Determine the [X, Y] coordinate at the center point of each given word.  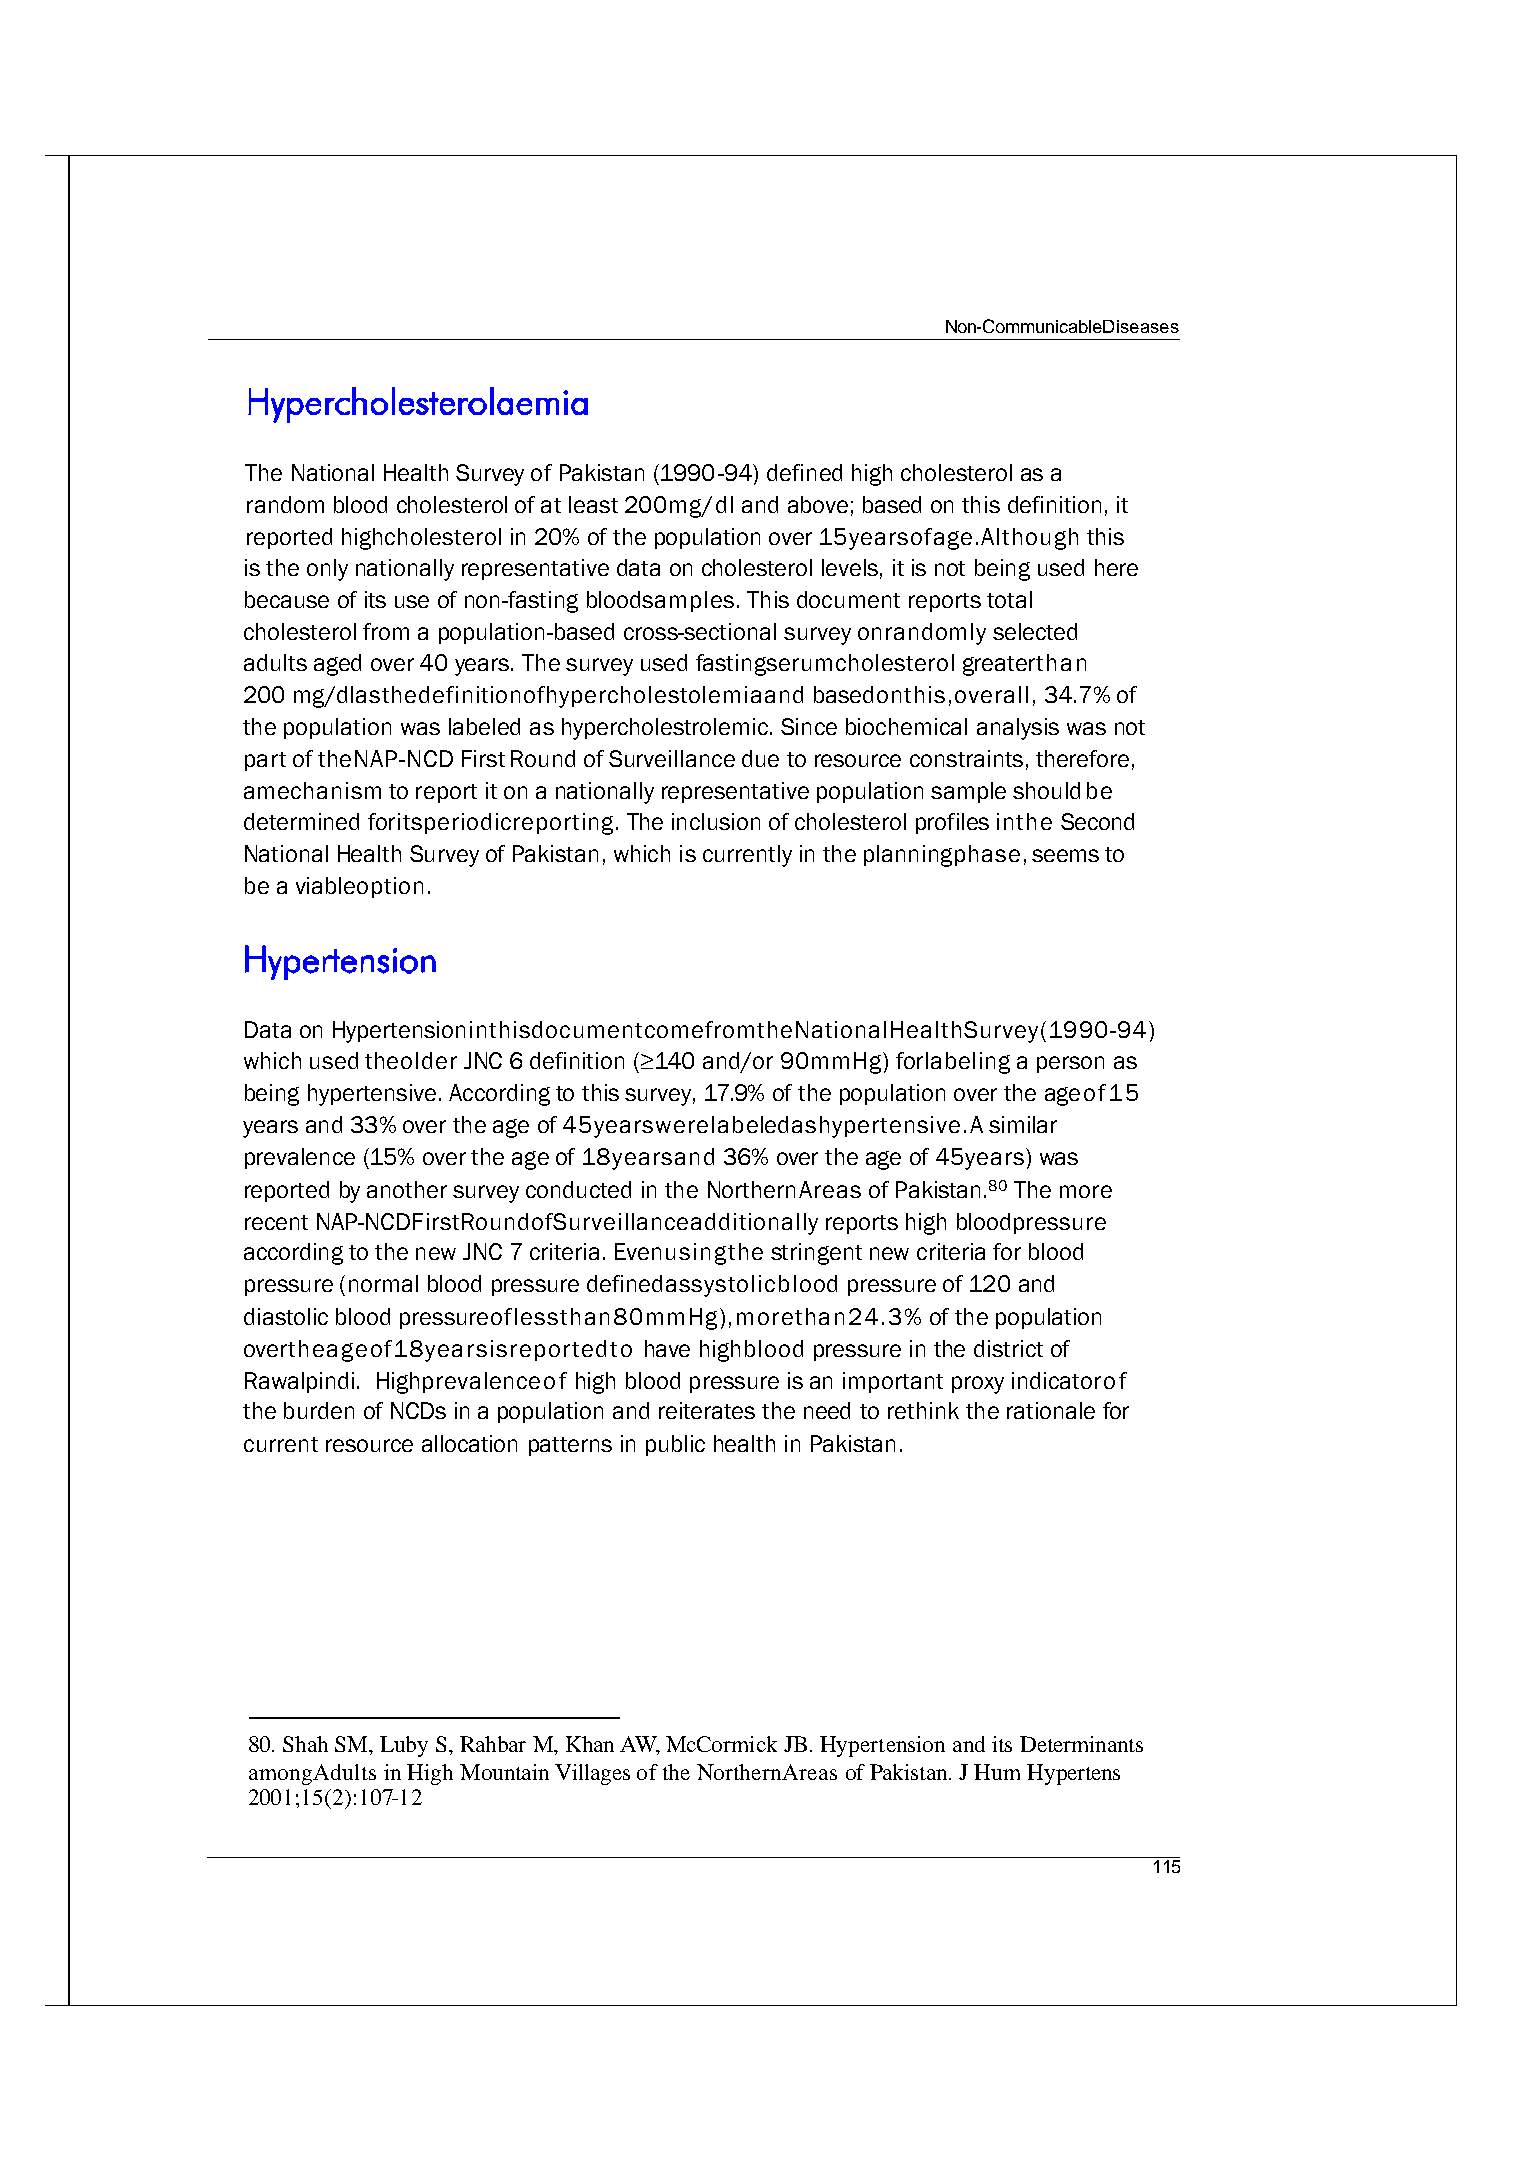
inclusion [716, 821]
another [407, 1189]
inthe [1024, 821]
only [327, 570]
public [675, 1445]
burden [319, 1410]
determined [301, 821]
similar [1023, 1124]
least [593, 504]
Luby [404, 1746]
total [1009, 599]
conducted [578, 1189]
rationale [1051, 1410]
